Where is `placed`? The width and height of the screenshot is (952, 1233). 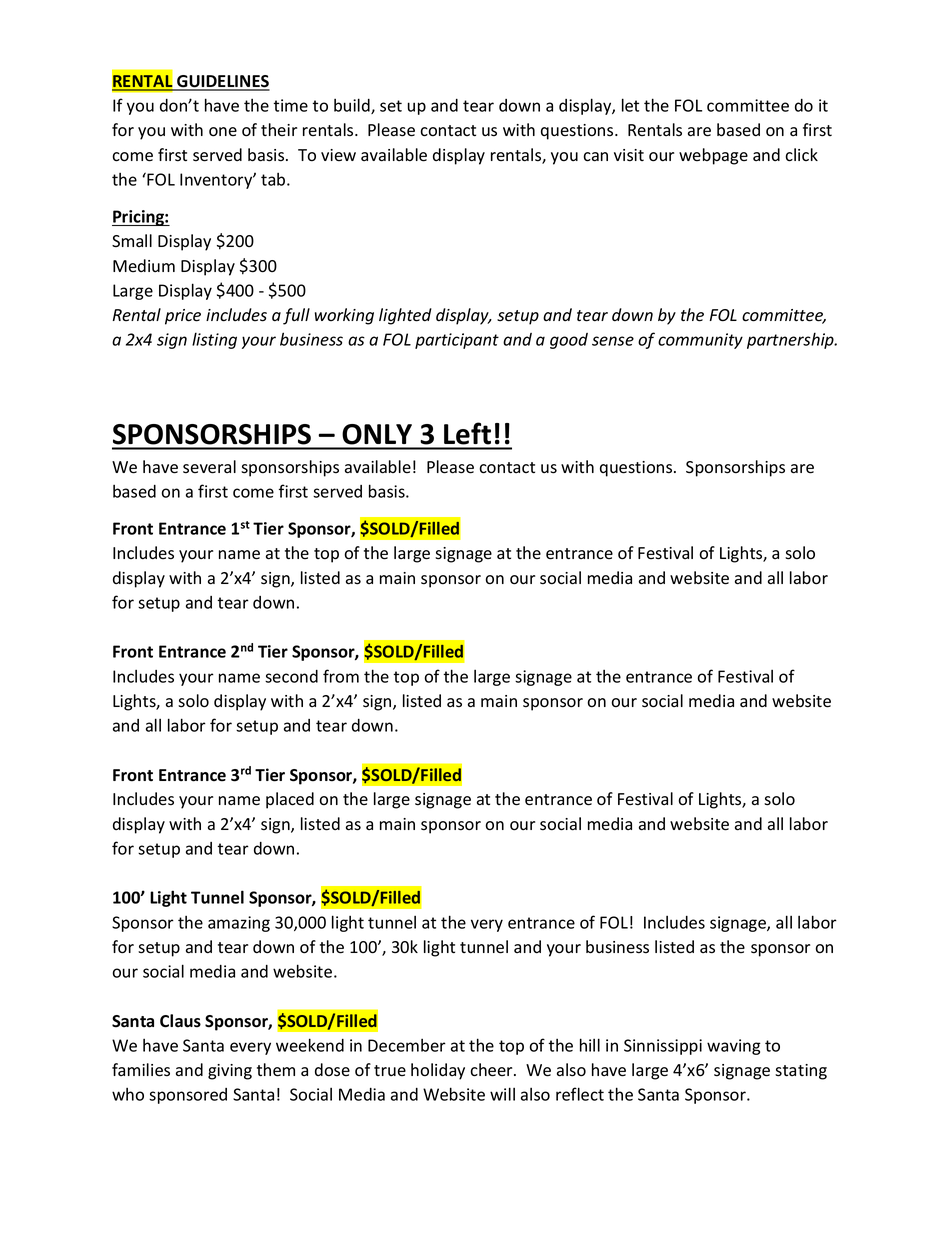 placed is located at coordinates (290, 800).
